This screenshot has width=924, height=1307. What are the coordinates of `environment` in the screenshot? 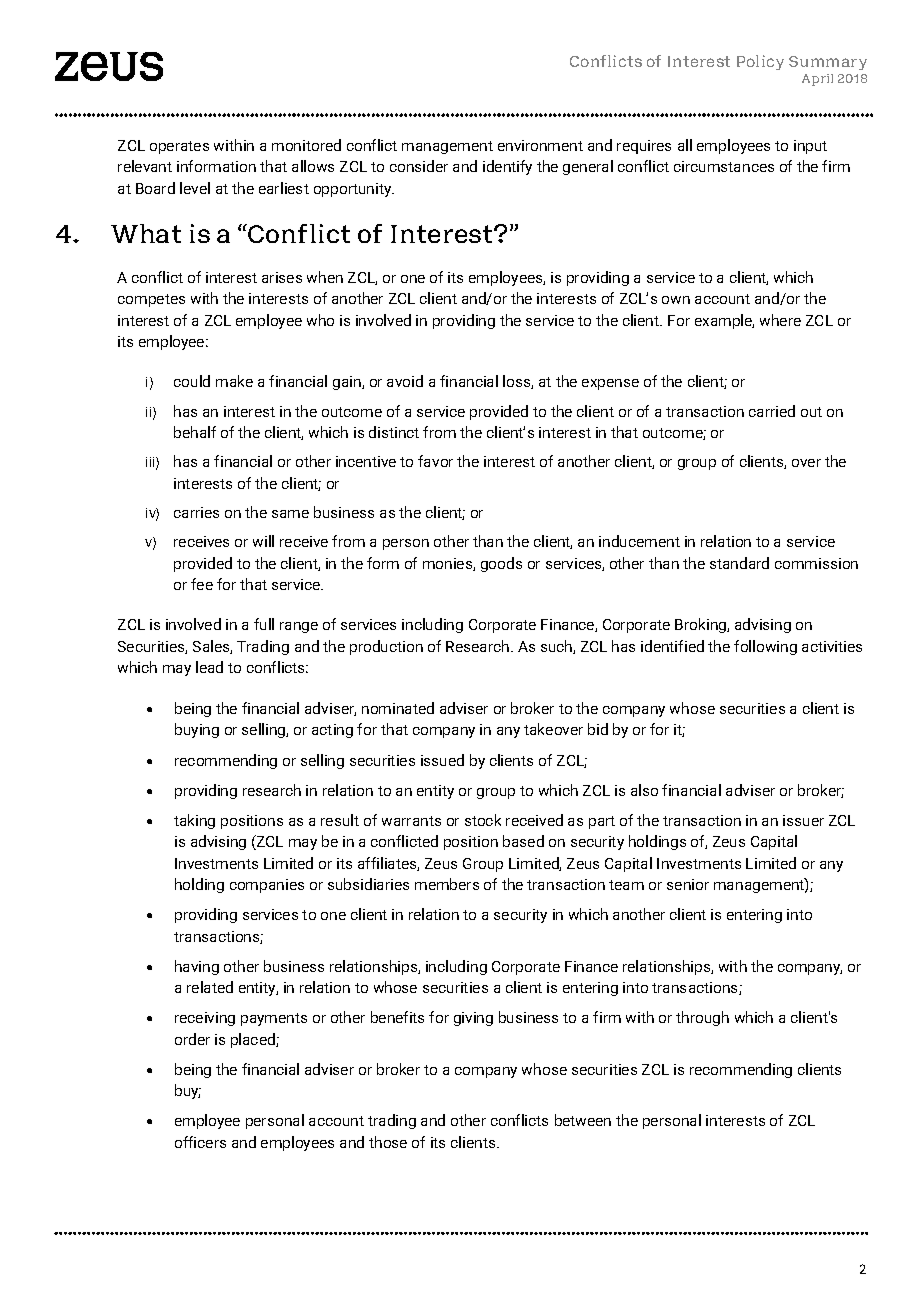 It's located at (540, 145).
